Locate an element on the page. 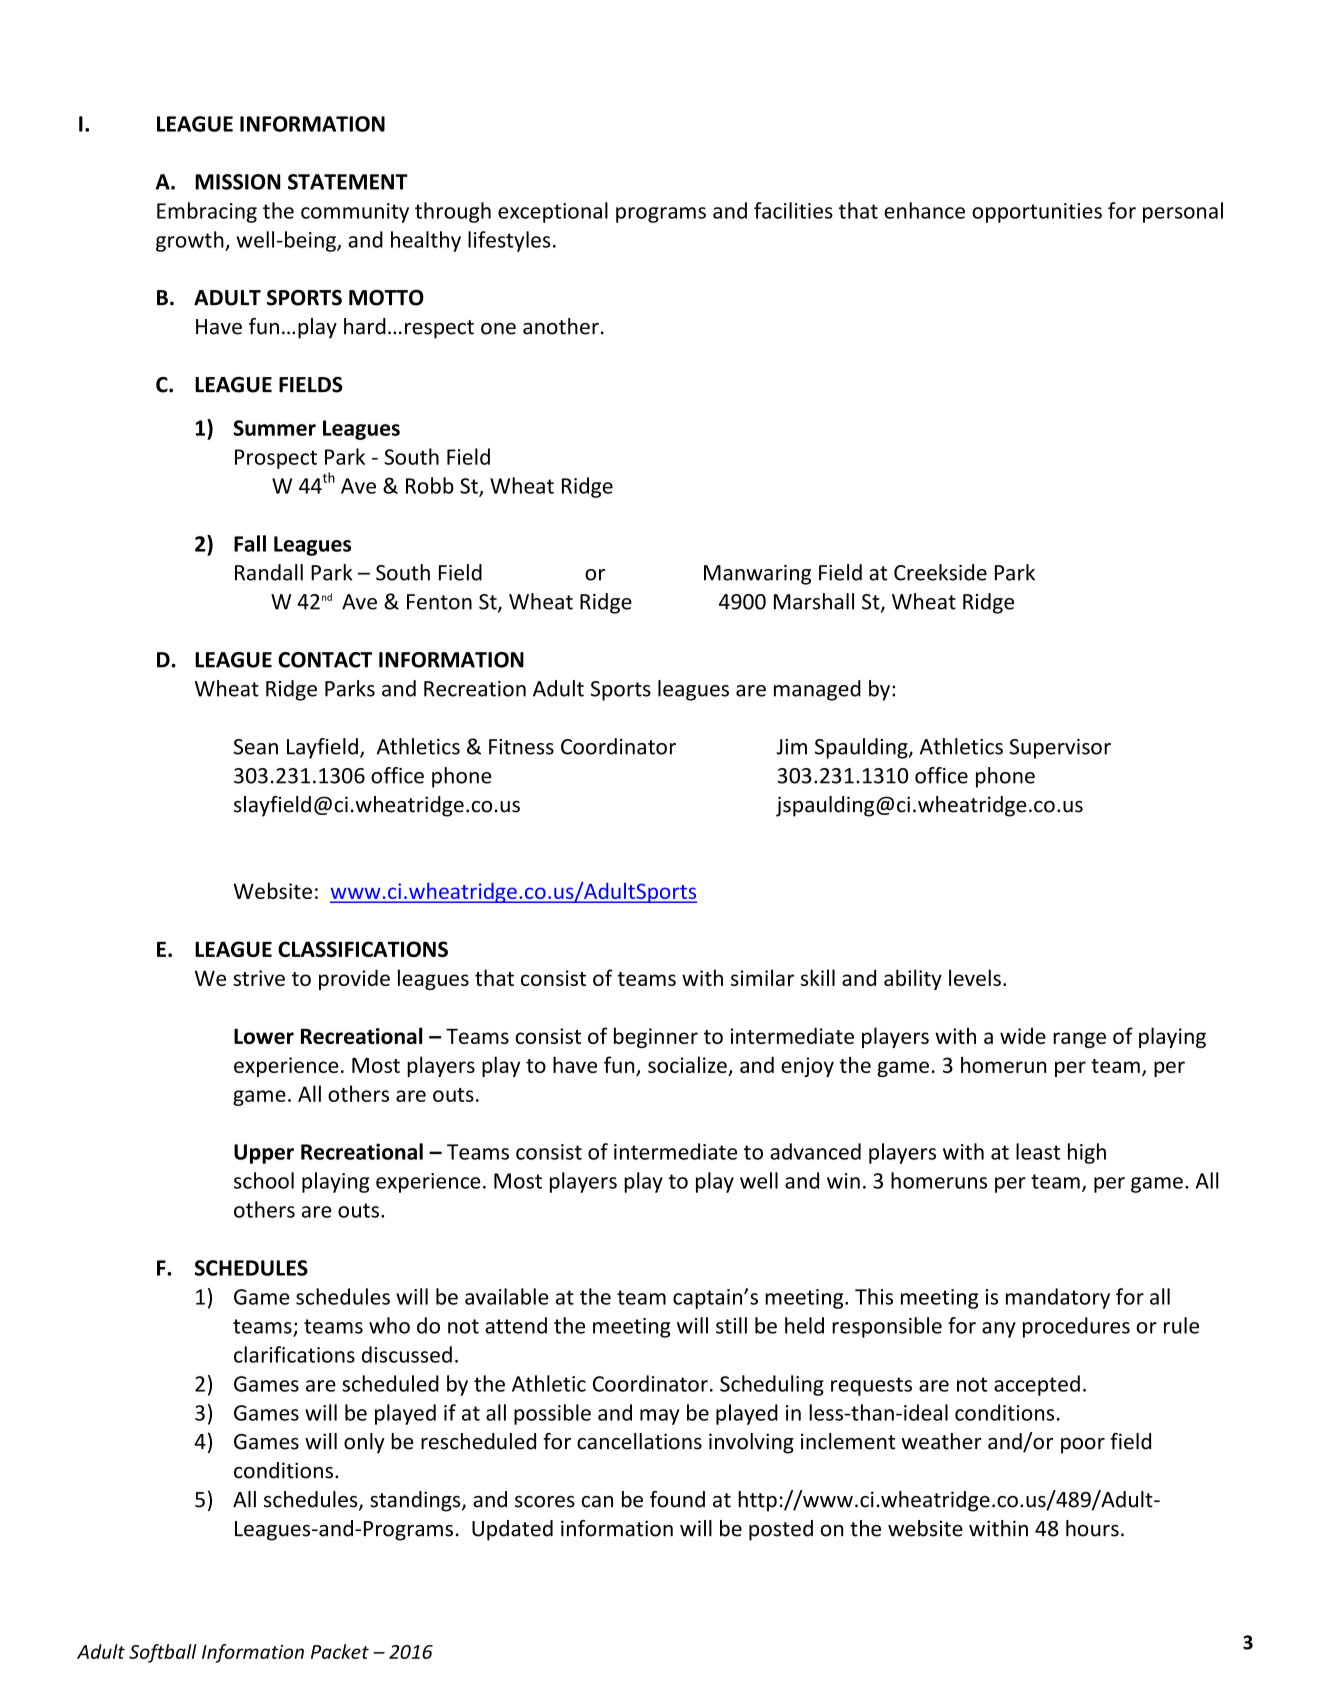 The width and height of the page is (1320, 1708). similar is located at coordinates (762, 977).
